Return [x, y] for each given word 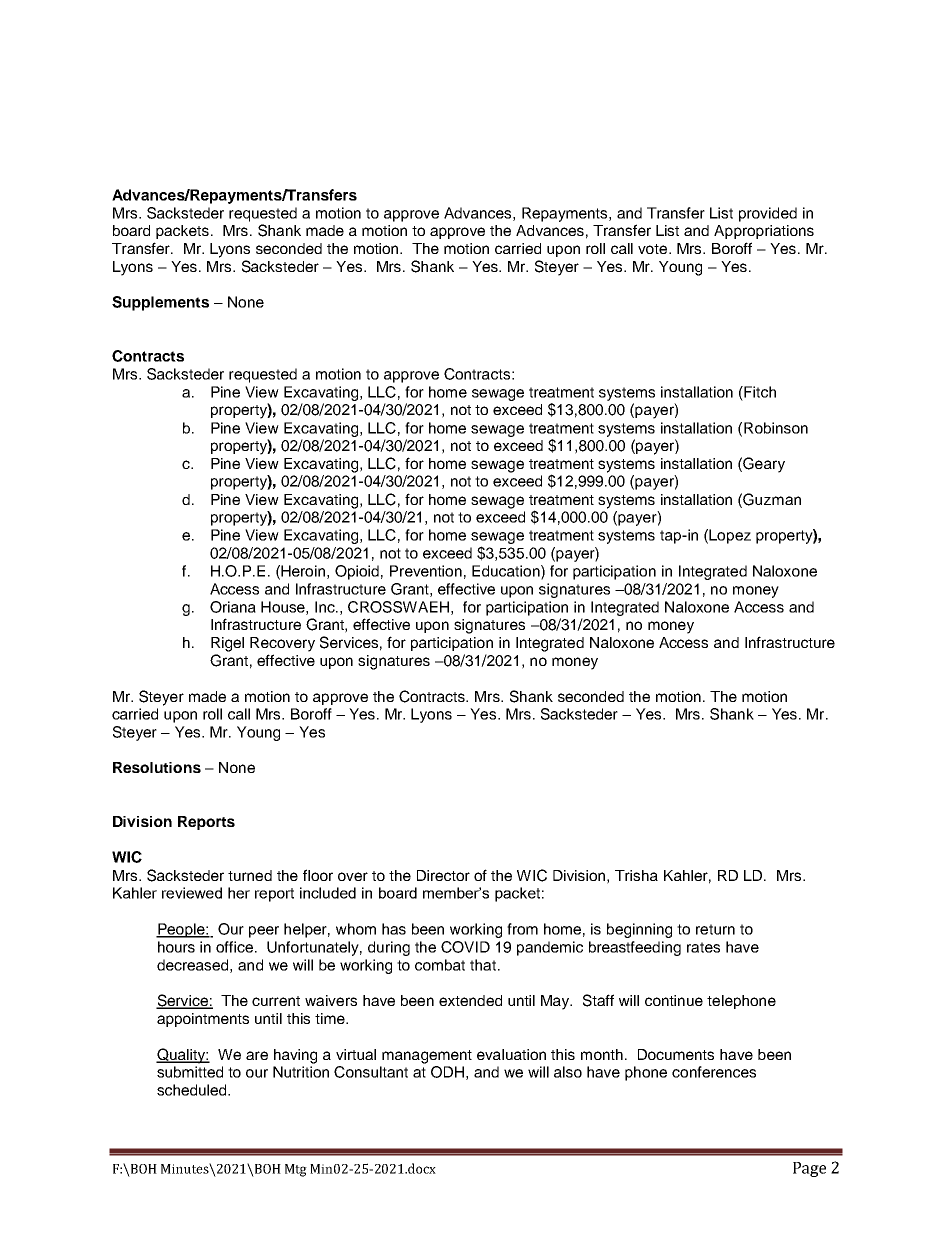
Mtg [296, 1170]
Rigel [227, 644]
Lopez [730, 536]
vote [654, 249]
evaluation [511, 1054]
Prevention [426, 571]
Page [809, 1169]
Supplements [160, 303]
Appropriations [764, 232]
